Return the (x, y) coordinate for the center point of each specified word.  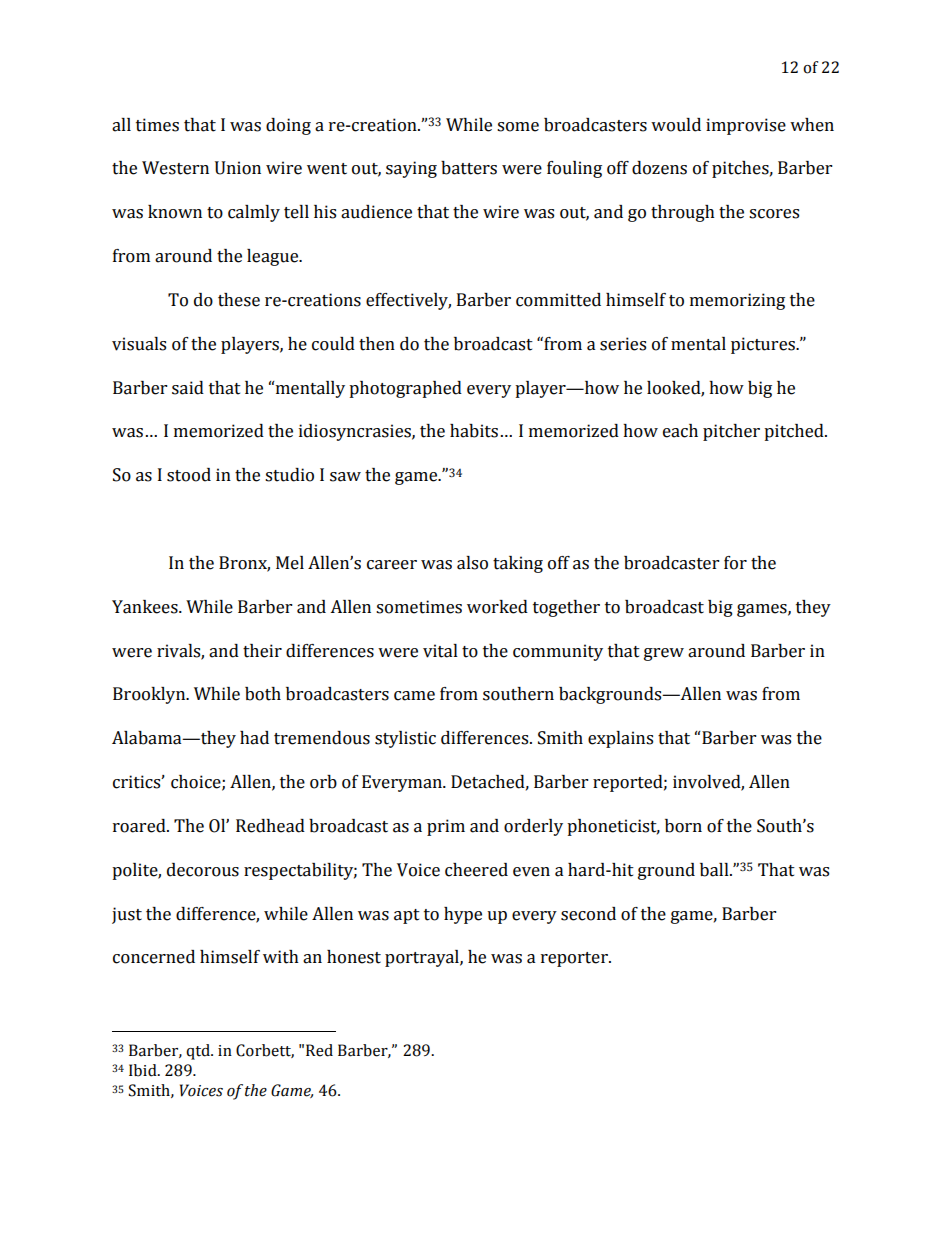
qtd (199, 1052)
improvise (746, 126)
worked (497, 607)
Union (238, 168)
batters (469, 168)
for (735, 563)
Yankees (146, 607)
